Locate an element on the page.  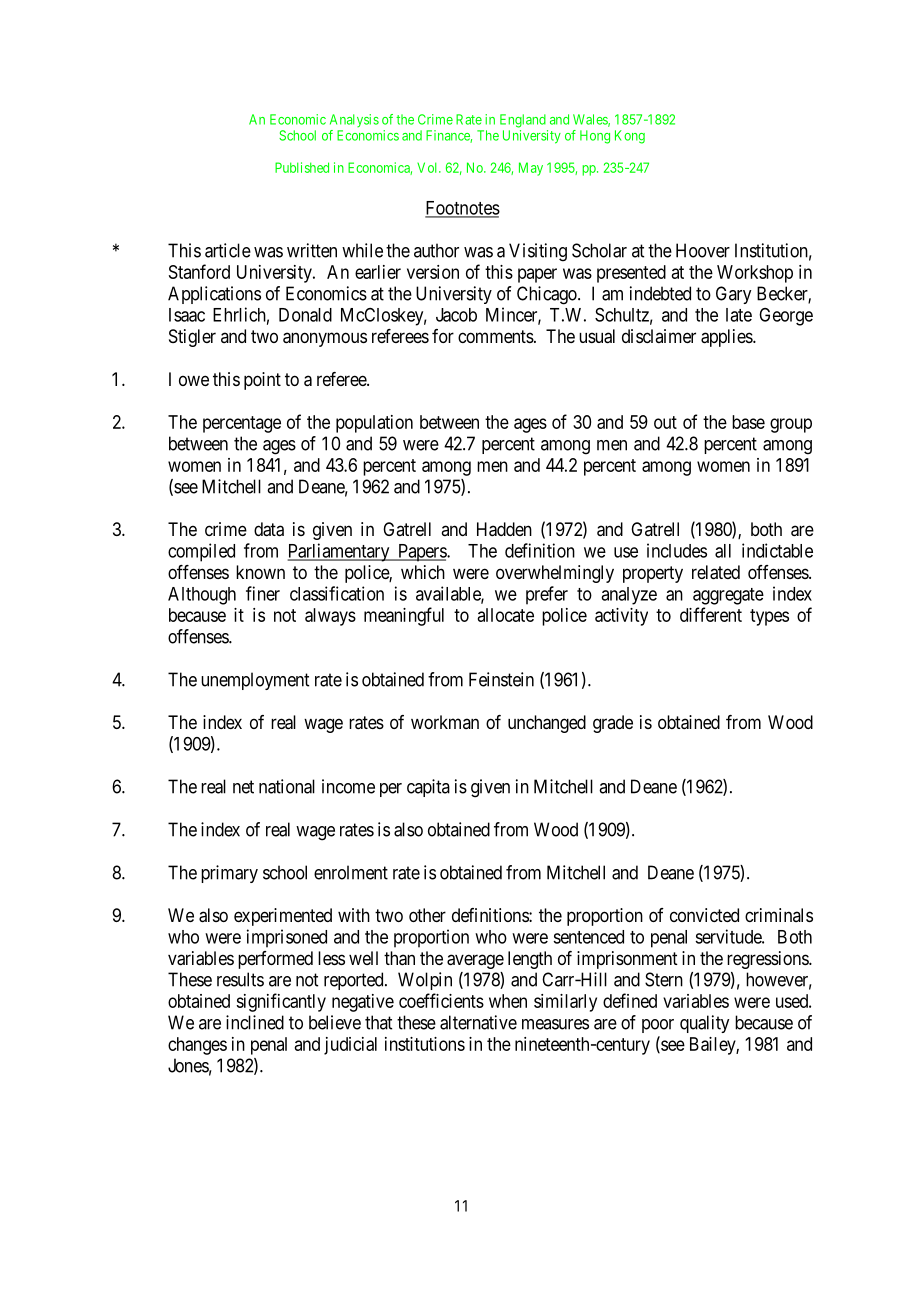
inclined is located at coordinates (255, 1022).
